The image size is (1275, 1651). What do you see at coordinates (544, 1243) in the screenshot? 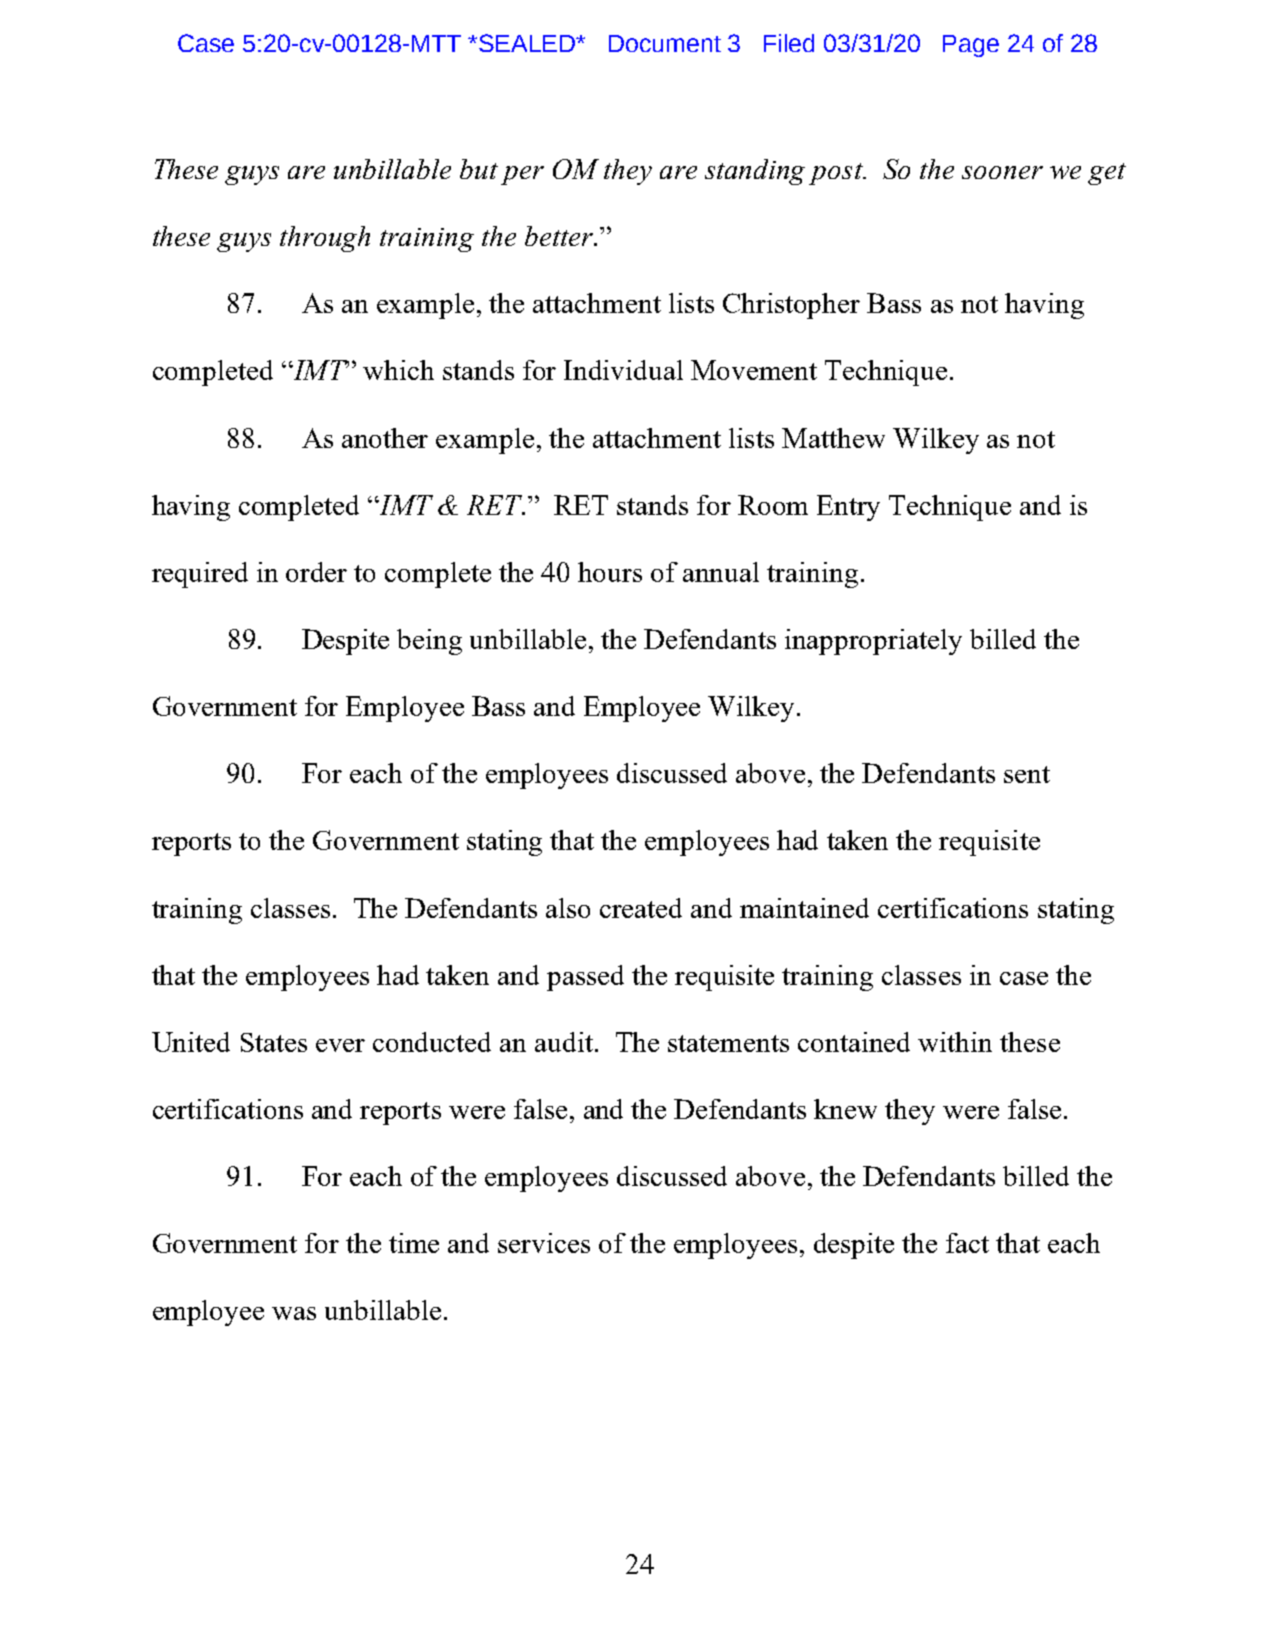
I see `services` at bounding box center [544, 1243].
